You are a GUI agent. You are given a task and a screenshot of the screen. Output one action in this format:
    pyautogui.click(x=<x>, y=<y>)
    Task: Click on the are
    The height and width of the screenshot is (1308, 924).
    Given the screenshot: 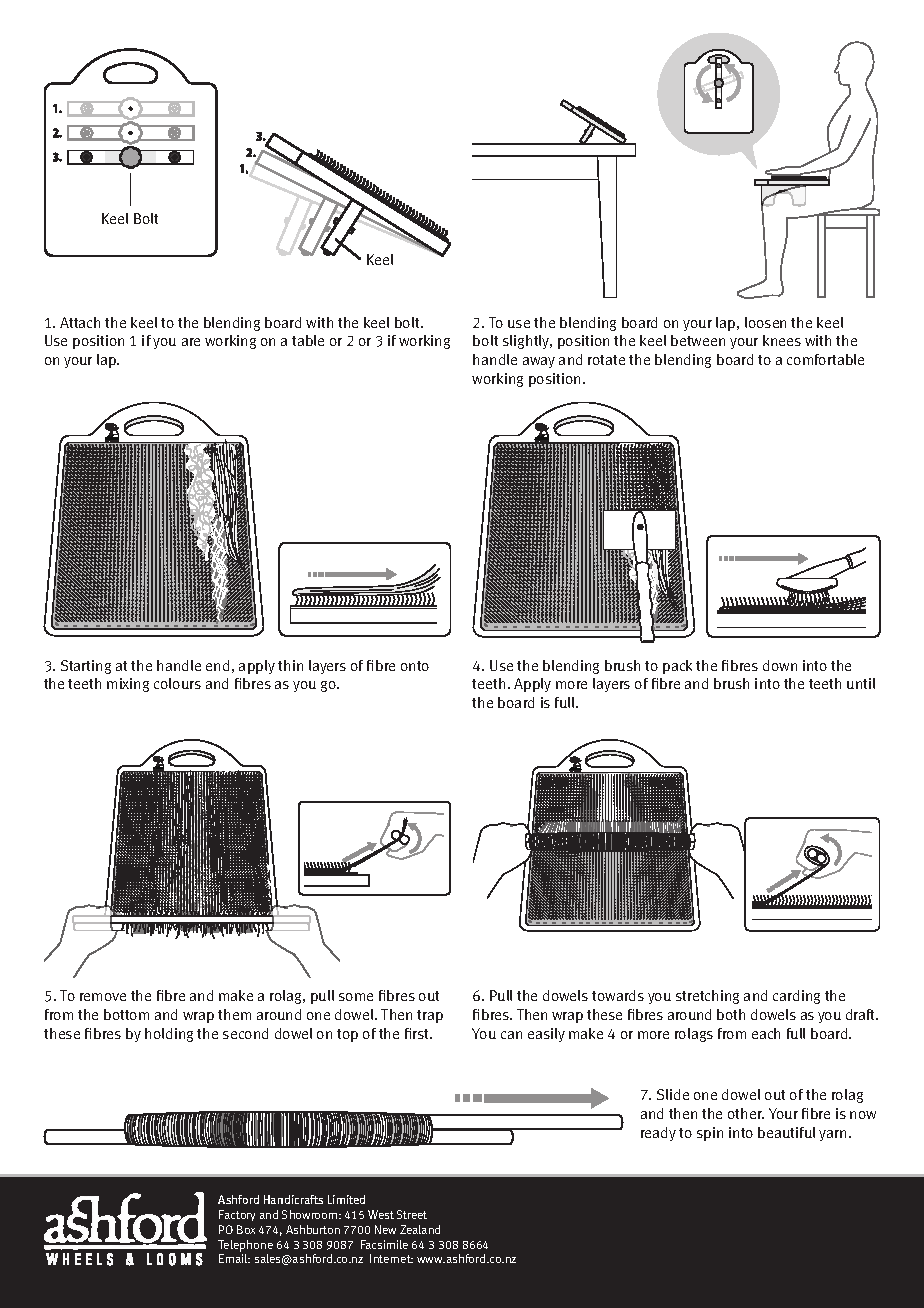 What is the action you would take?
    pyautogui.click(x=191, y=342)
